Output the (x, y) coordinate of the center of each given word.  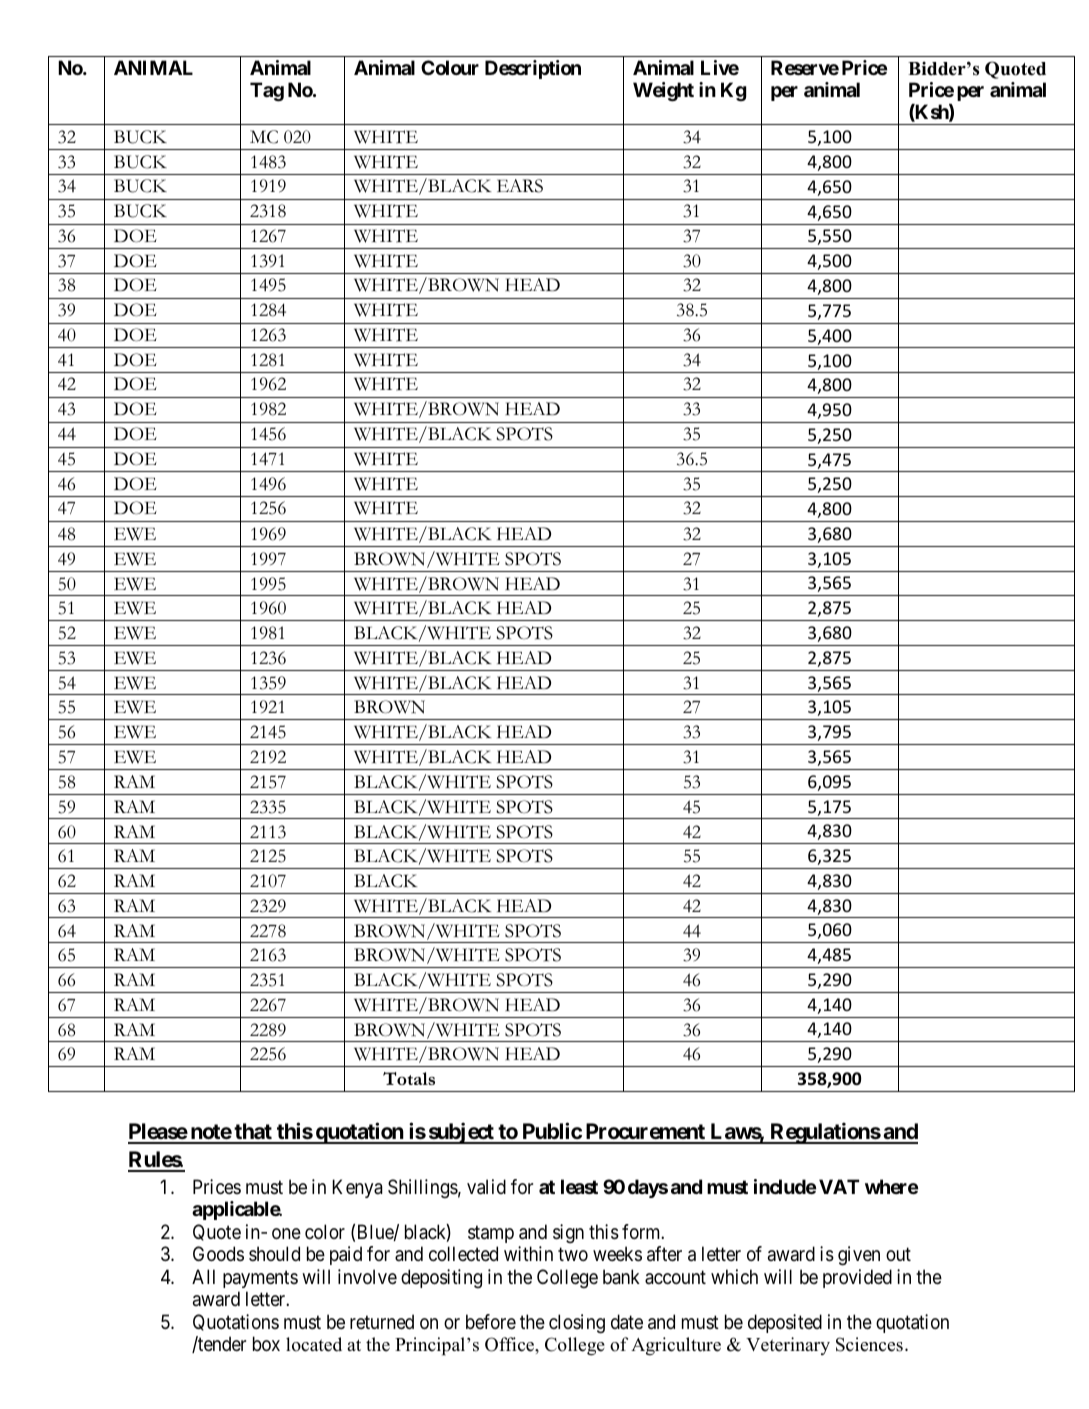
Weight (663, 92)
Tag (267, 92)
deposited (785, 1323)
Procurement (645, 1133)
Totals (409, 1078)
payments (260, 1279)
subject (461, 1133)
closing (577, 1324)
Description (533, 69)
